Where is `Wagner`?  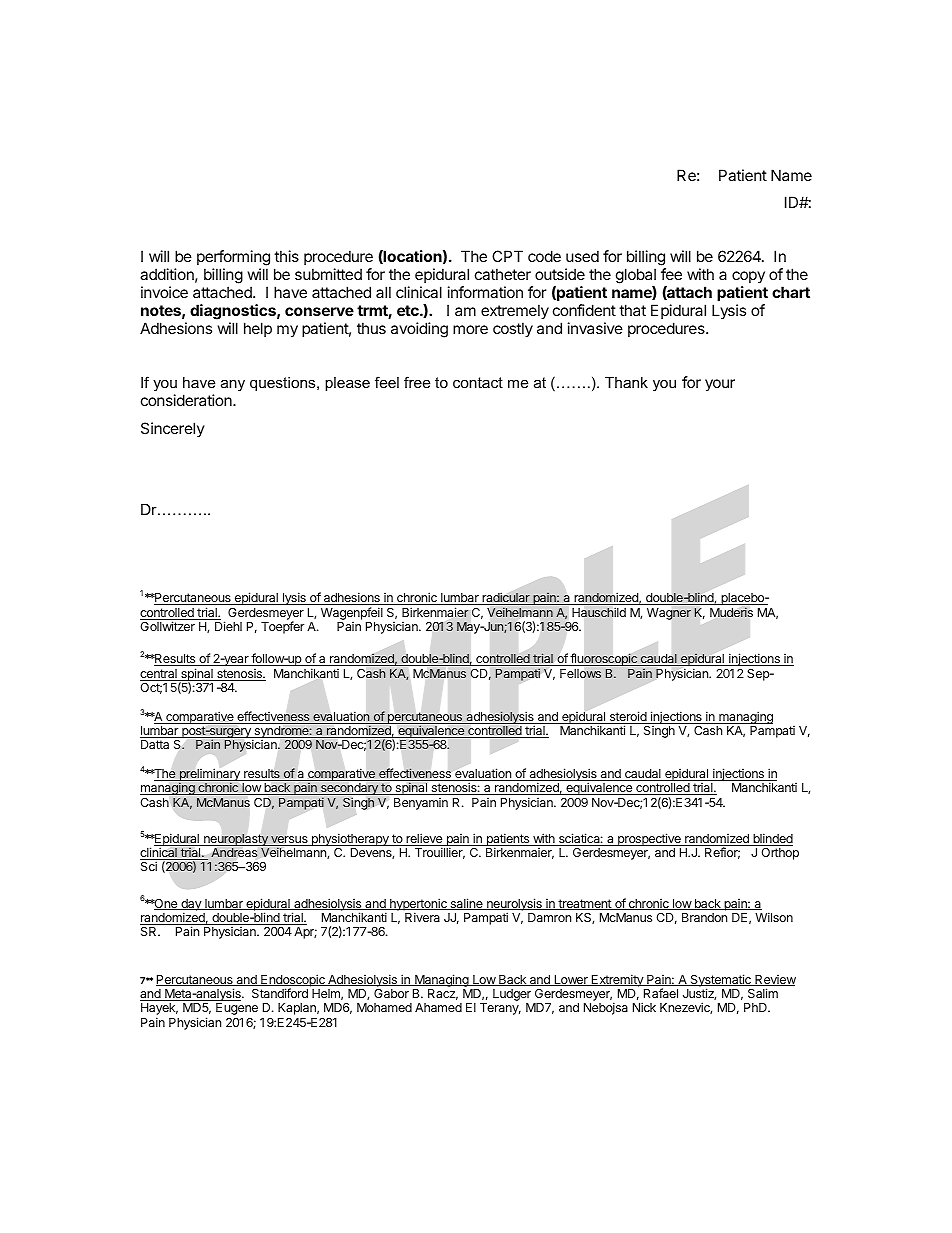 Wagner is located at coordinates (669, 614).
